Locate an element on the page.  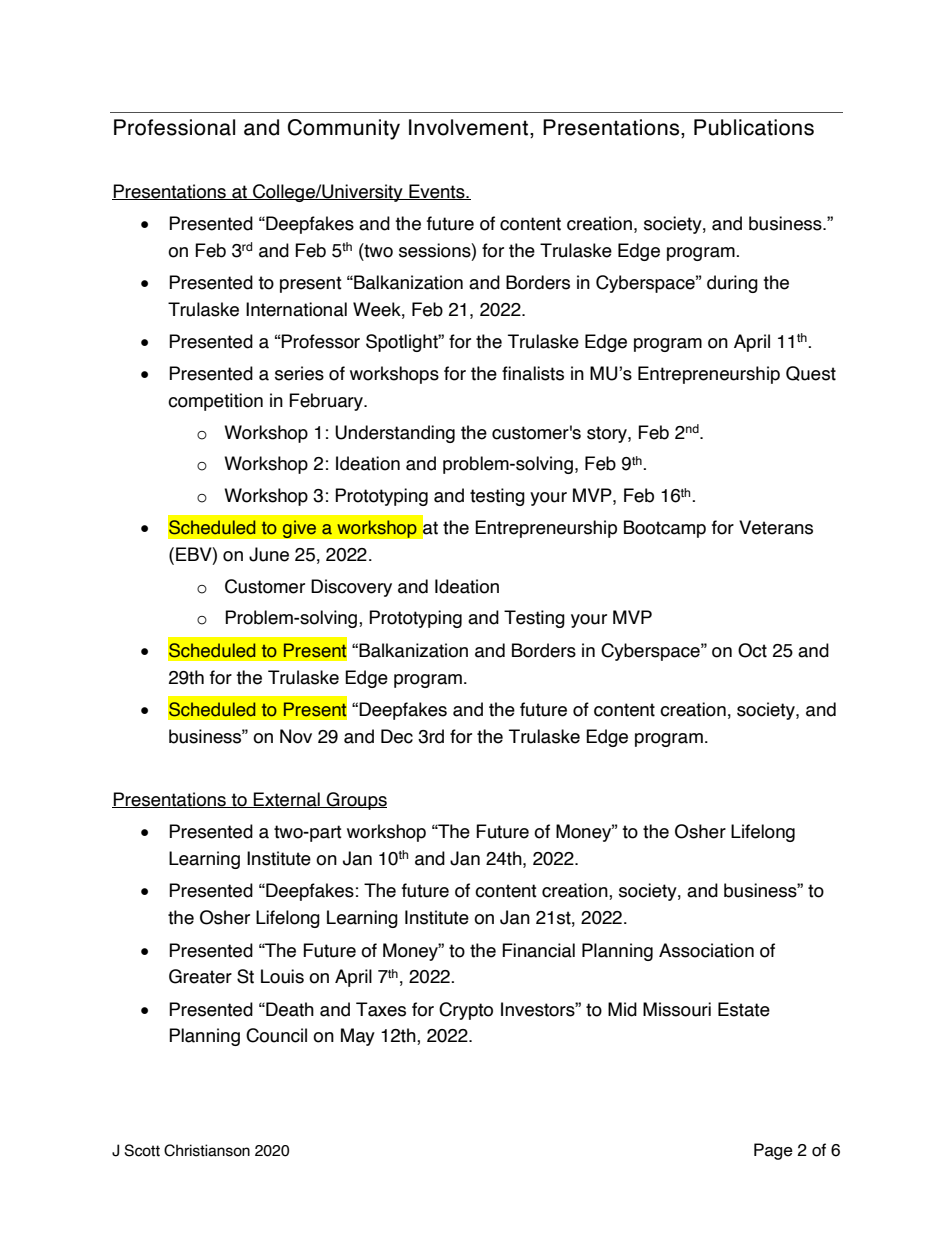
Discovery is located at coordinates (351, 588).
